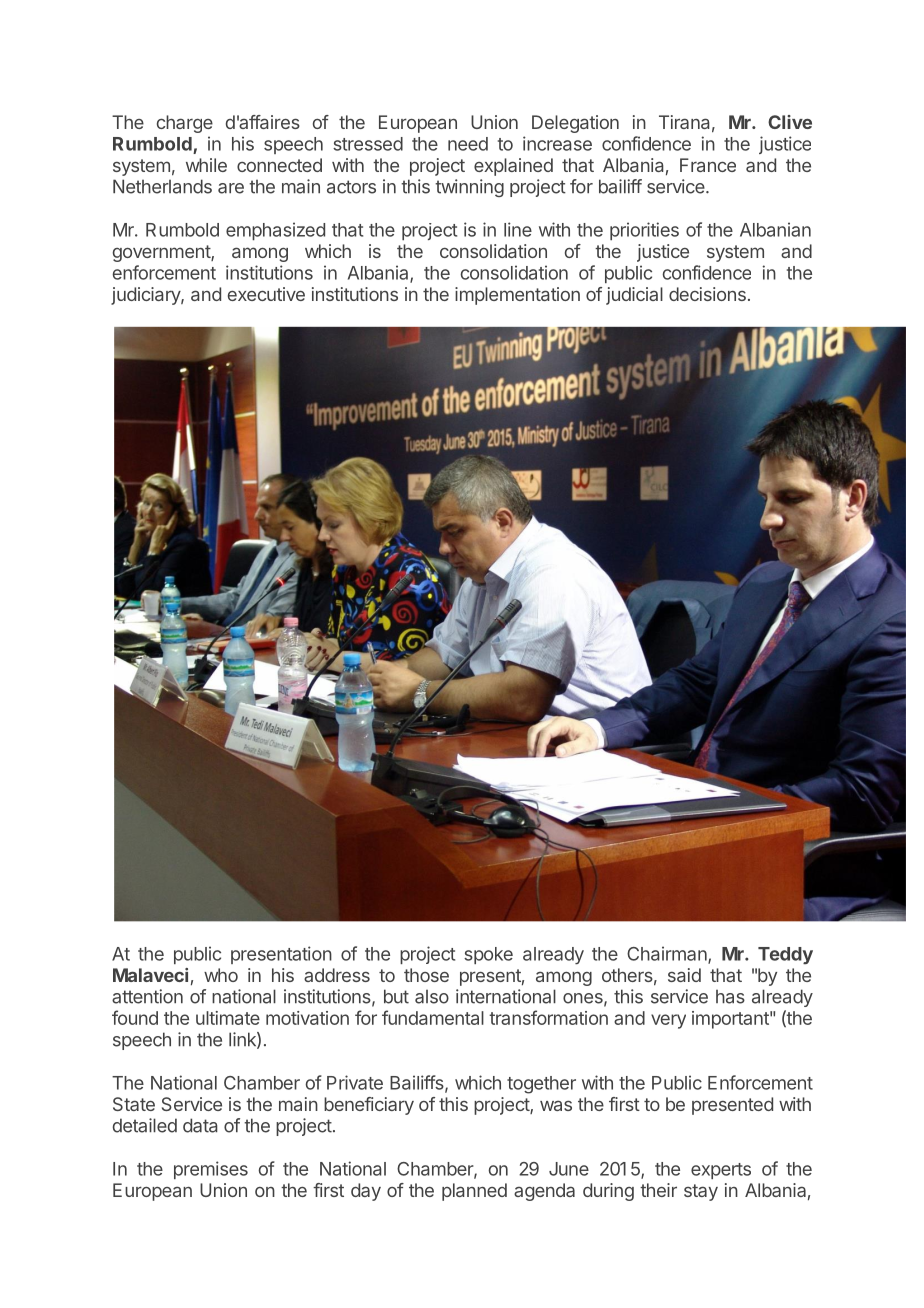 The height and width of the page is (1308, 924). I want to click on Chairman, so click(668, 954).
